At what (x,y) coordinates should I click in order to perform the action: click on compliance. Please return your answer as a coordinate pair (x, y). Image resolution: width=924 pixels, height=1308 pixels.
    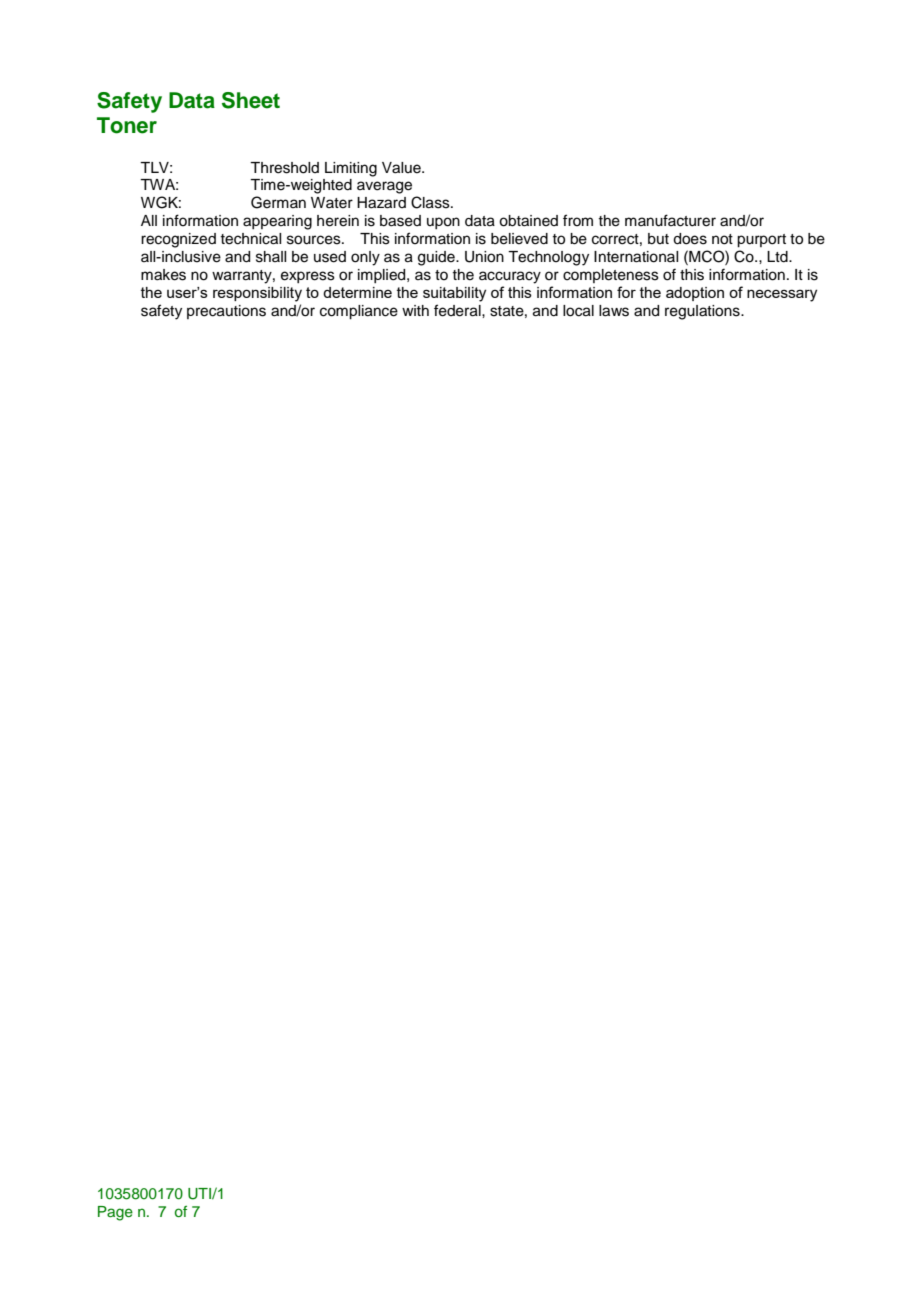
    Looking at the image, I should click on (359, 312).
